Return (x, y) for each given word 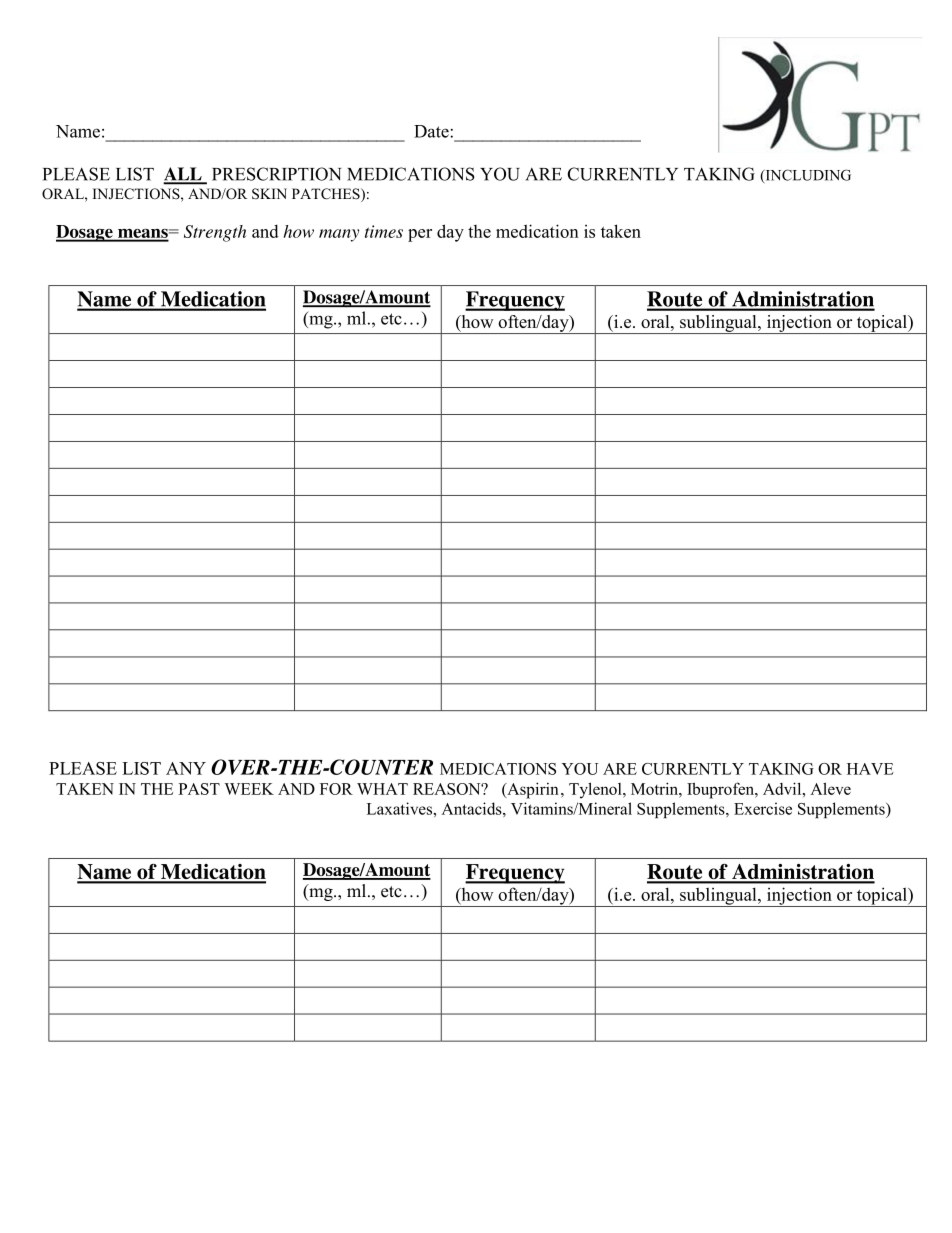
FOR (336, 789)
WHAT (382, 789)
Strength (215, 233)
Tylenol (596, 790)
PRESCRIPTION (277, 174)
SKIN (269, 194)
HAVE (870, 769)
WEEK (249, 789)
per (420, 235)
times (384, 231)
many (339, 235)
